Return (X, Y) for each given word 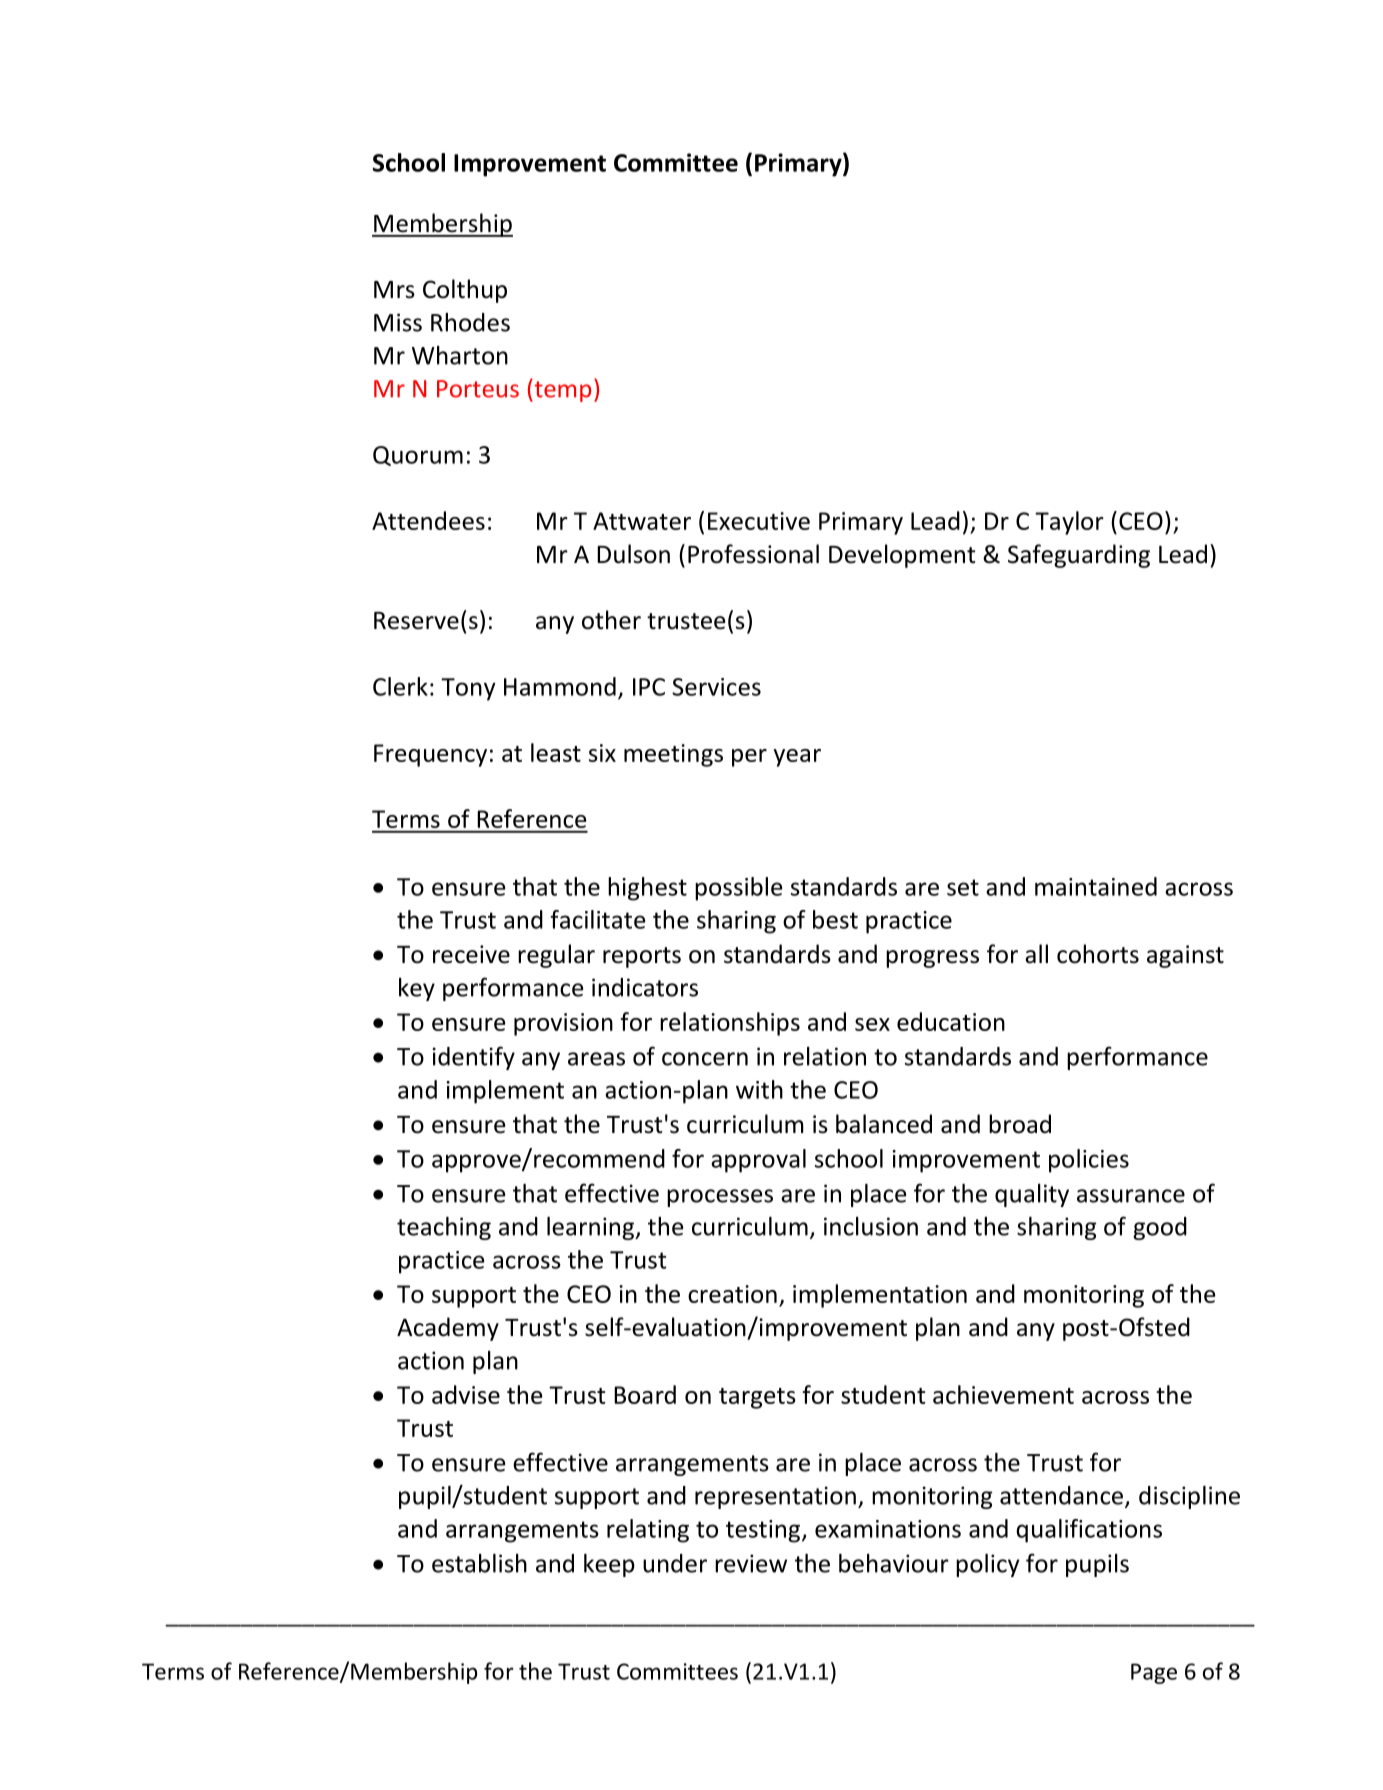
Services (716, 687)
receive (471, 954)
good (1160, 1228)
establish (479, 1563)
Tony (468, 689)
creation (732, 1294)
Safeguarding (1079, 556)
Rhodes (470, 322)
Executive (759, 521)
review (751, 1563)
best (835, 919)
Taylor (1069, 523)
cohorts (1098, 954)
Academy (448, 1329)
